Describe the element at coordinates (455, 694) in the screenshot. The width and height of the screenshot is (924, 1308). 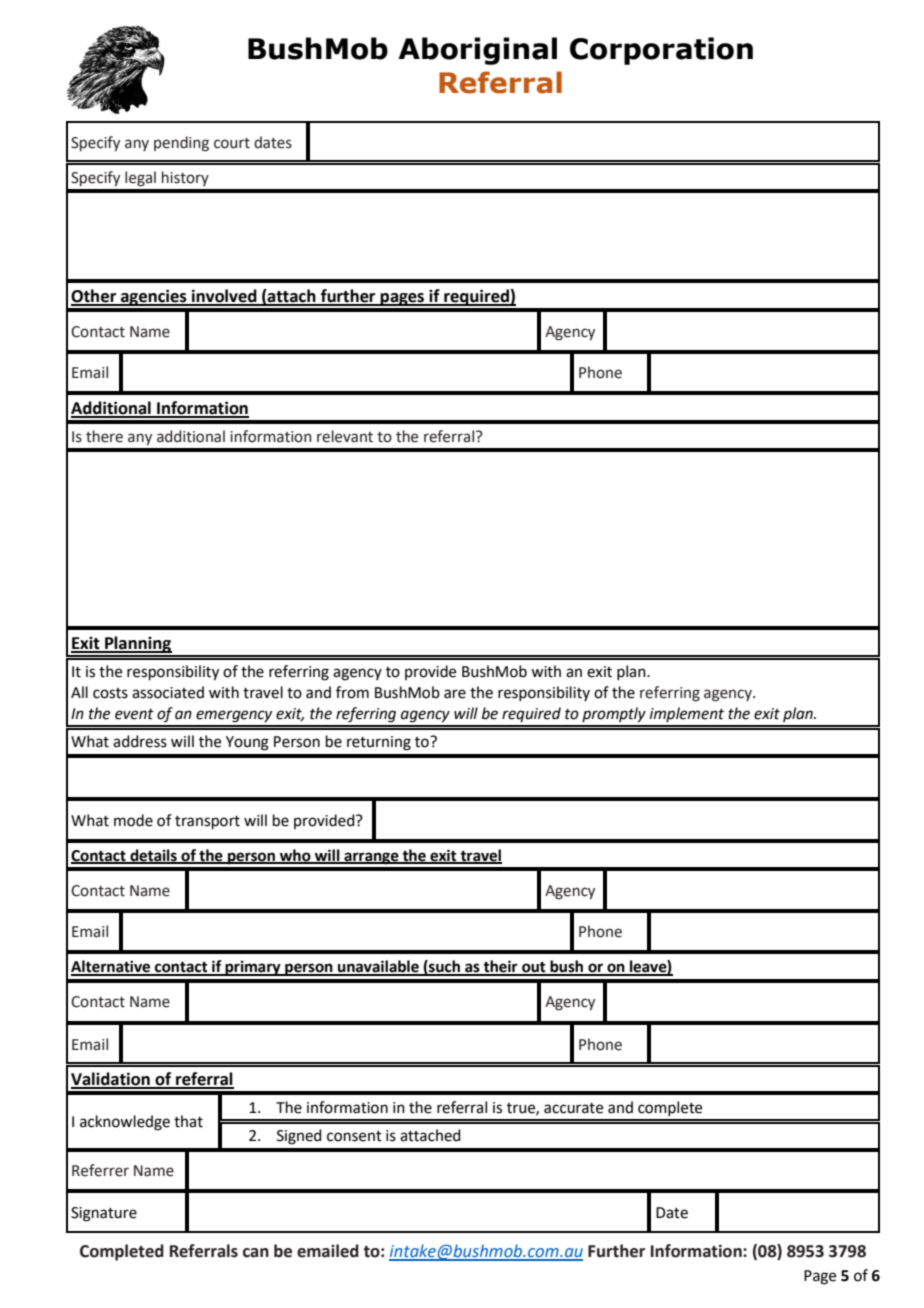
I see `are` at that location.
